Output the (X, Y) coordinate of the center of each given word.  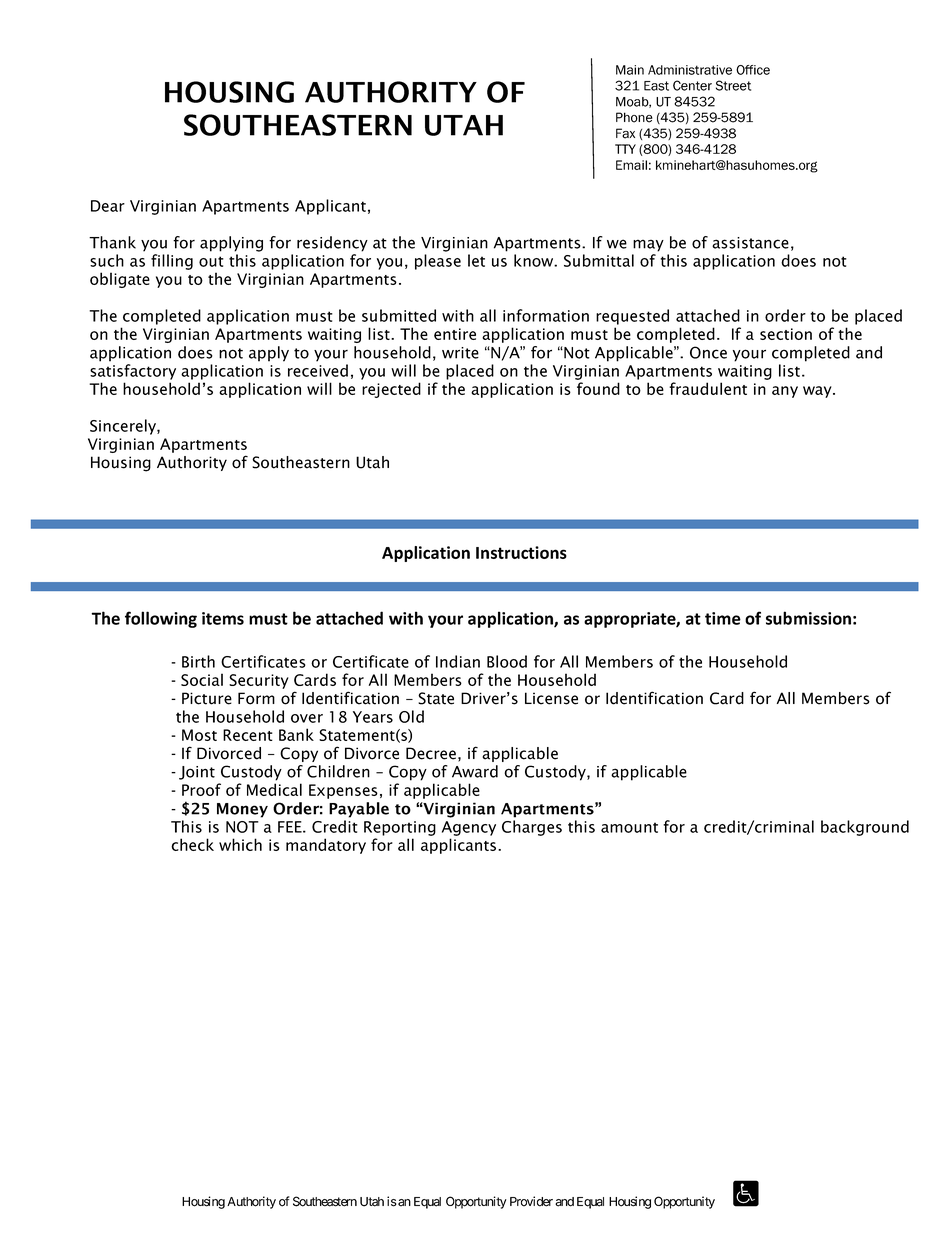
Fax (625, 133)
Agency (469, 828)
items (223, 618)
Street (733, 85)
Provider (531, 1201)
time (723, 618)
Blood (507, 661)
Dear (108, 206)
